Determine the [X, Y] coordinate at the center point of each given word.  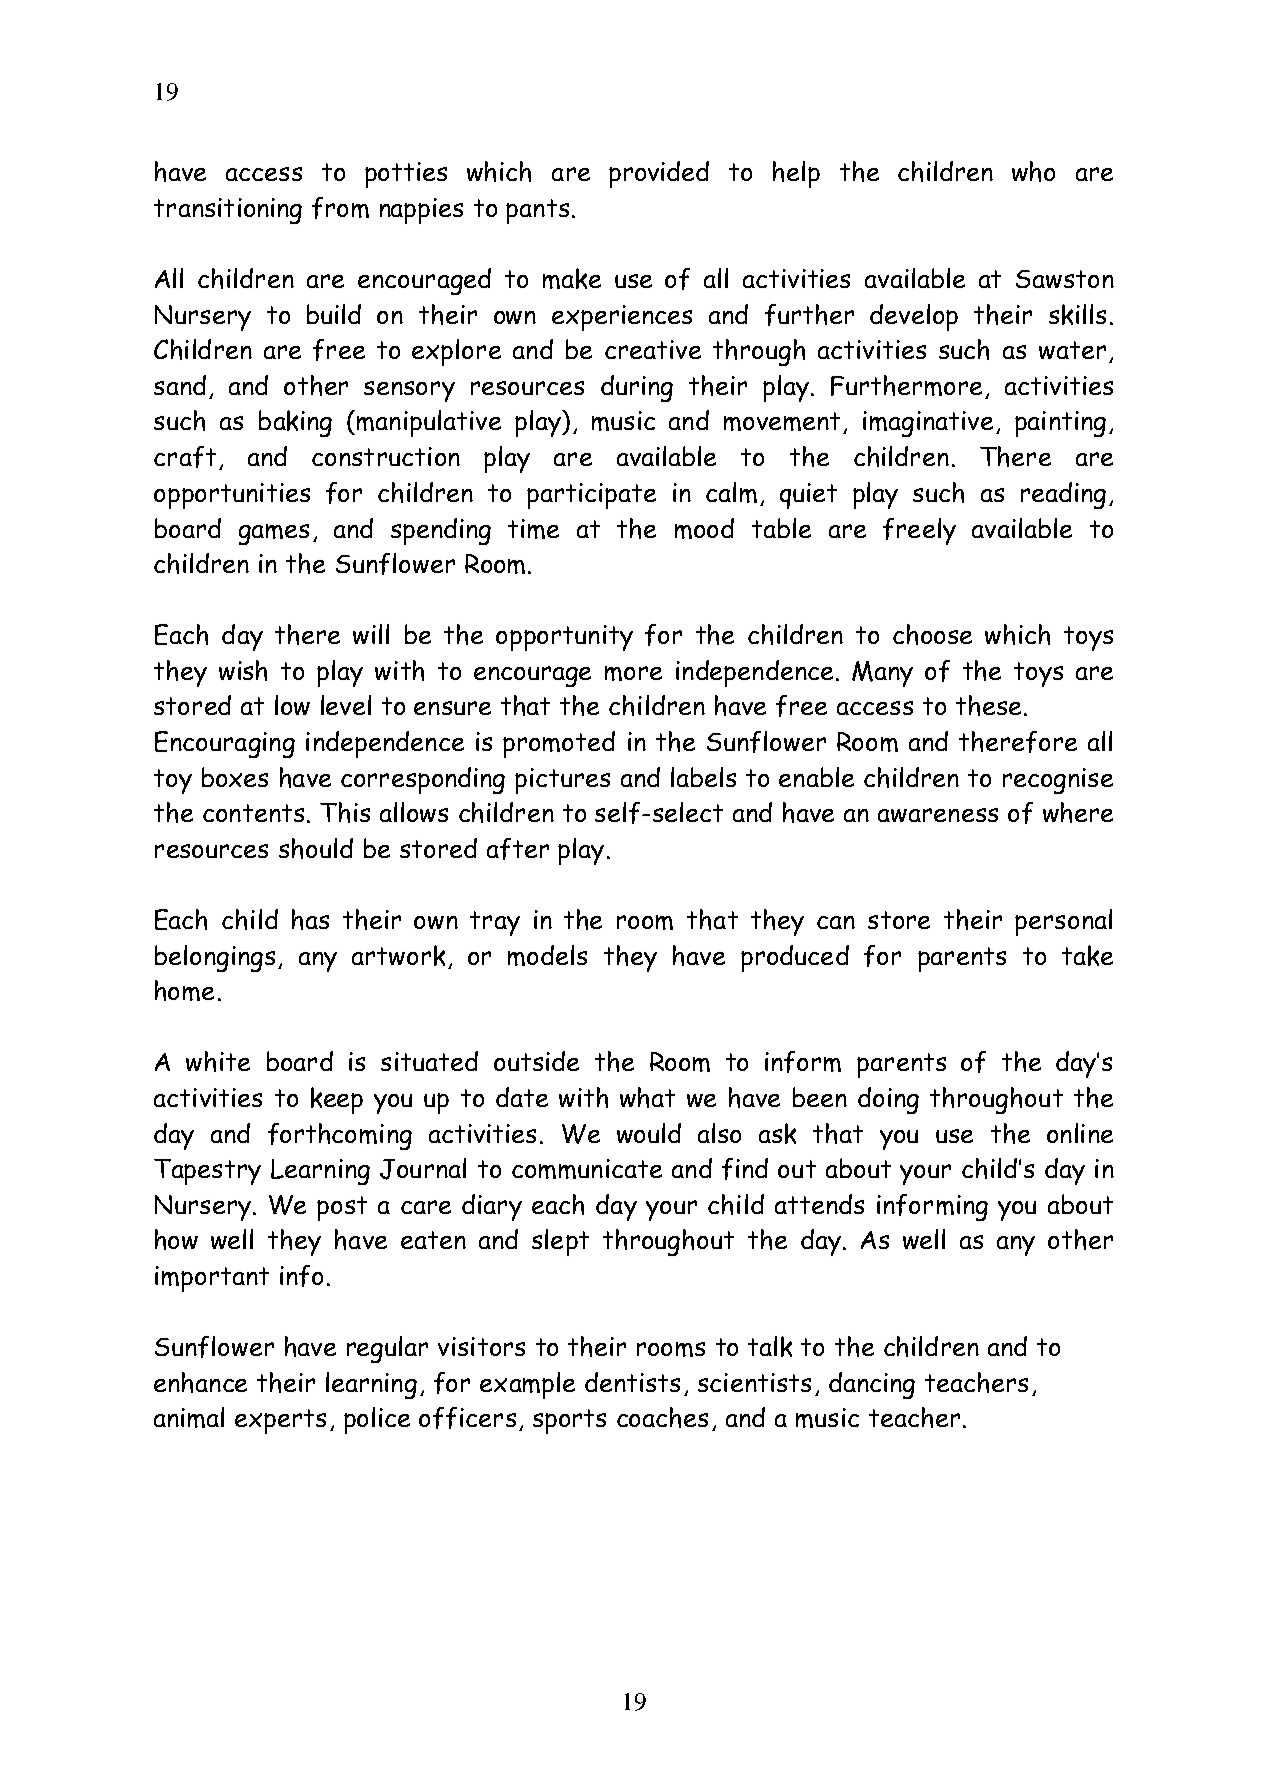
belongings [215, 958]
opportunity [564, 638]
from [340, 208]
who [1033, 171]
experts [280, 1421]
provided [659, 174]
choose [932, 634]
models [547, 955]
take [1087, 955]
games [274, 534]
